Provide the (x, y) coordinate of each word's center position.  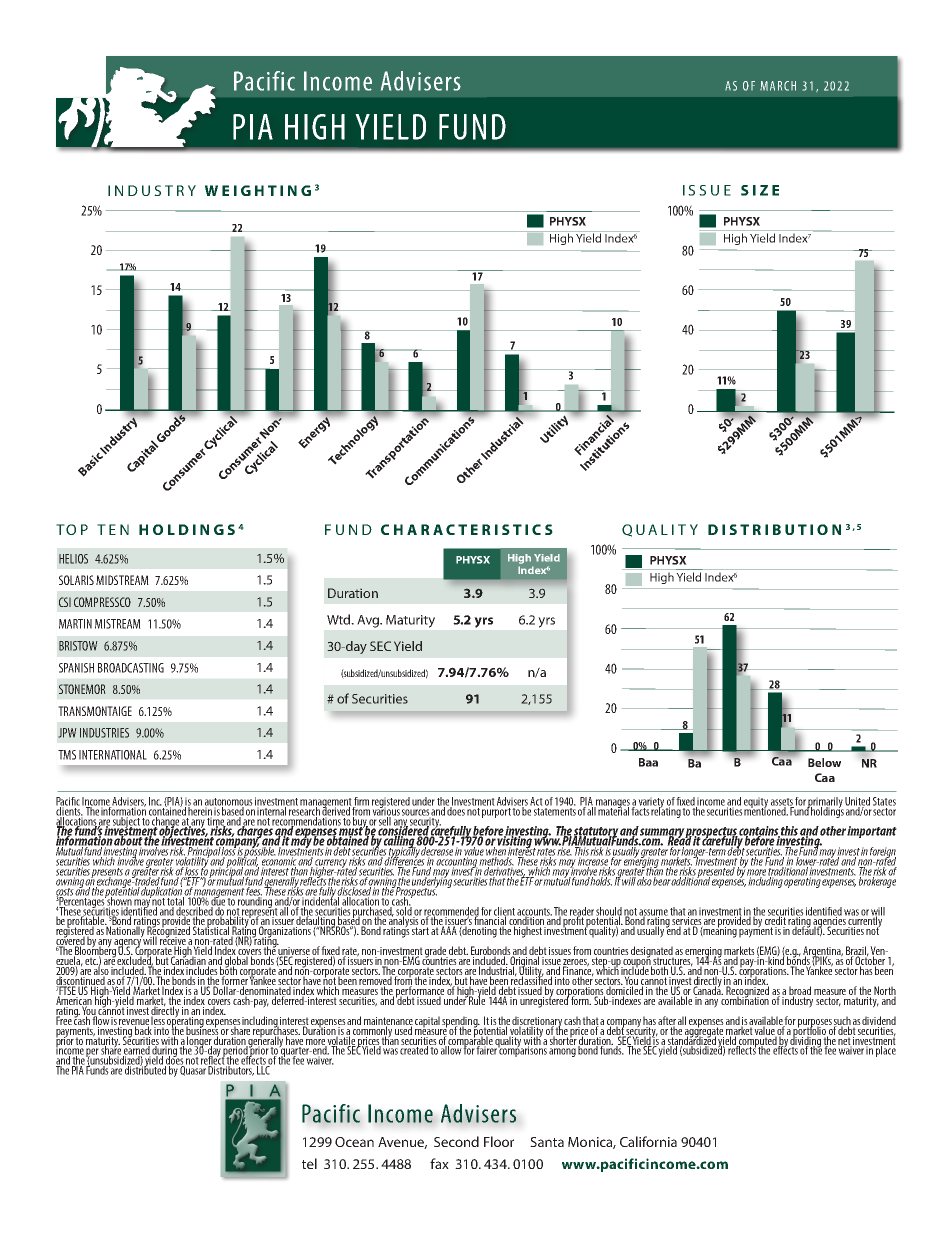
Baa (648, 762)
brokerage (877, 881)
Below (824, 762)
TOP (72, 529)
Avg (369, 621)
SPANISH (76, 668)
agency (128, 943)
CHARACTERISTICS (467, 529)
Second (456, 1141)
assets (782, 803)
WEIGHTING (258, 190)
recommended (451, 912)
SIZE (760, 190)
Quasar (193, 1070)
